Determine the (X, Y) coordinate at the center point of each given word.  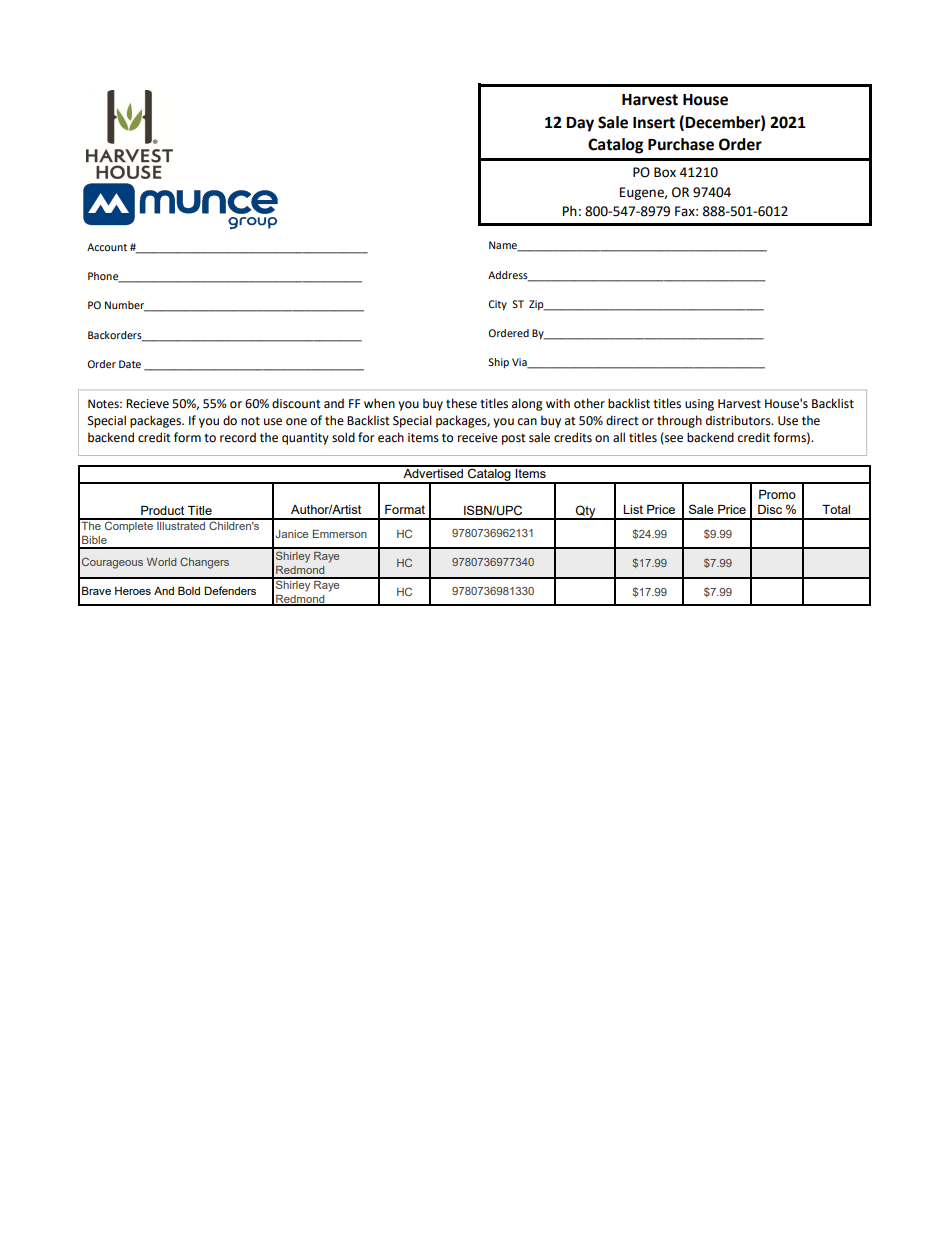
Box (665, 172)
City (497, 305)
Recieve (147, 404)
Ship (498, 363)
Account (107, 247)
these (461, 403)
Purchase (681, 144)
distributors (739, 420)
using (699, 405)
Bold (189, 590)
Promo (777, 494)
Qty (586, 512)
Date (130, 364)
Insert (654, 123)
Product (162, 510)
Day (580, 124)
